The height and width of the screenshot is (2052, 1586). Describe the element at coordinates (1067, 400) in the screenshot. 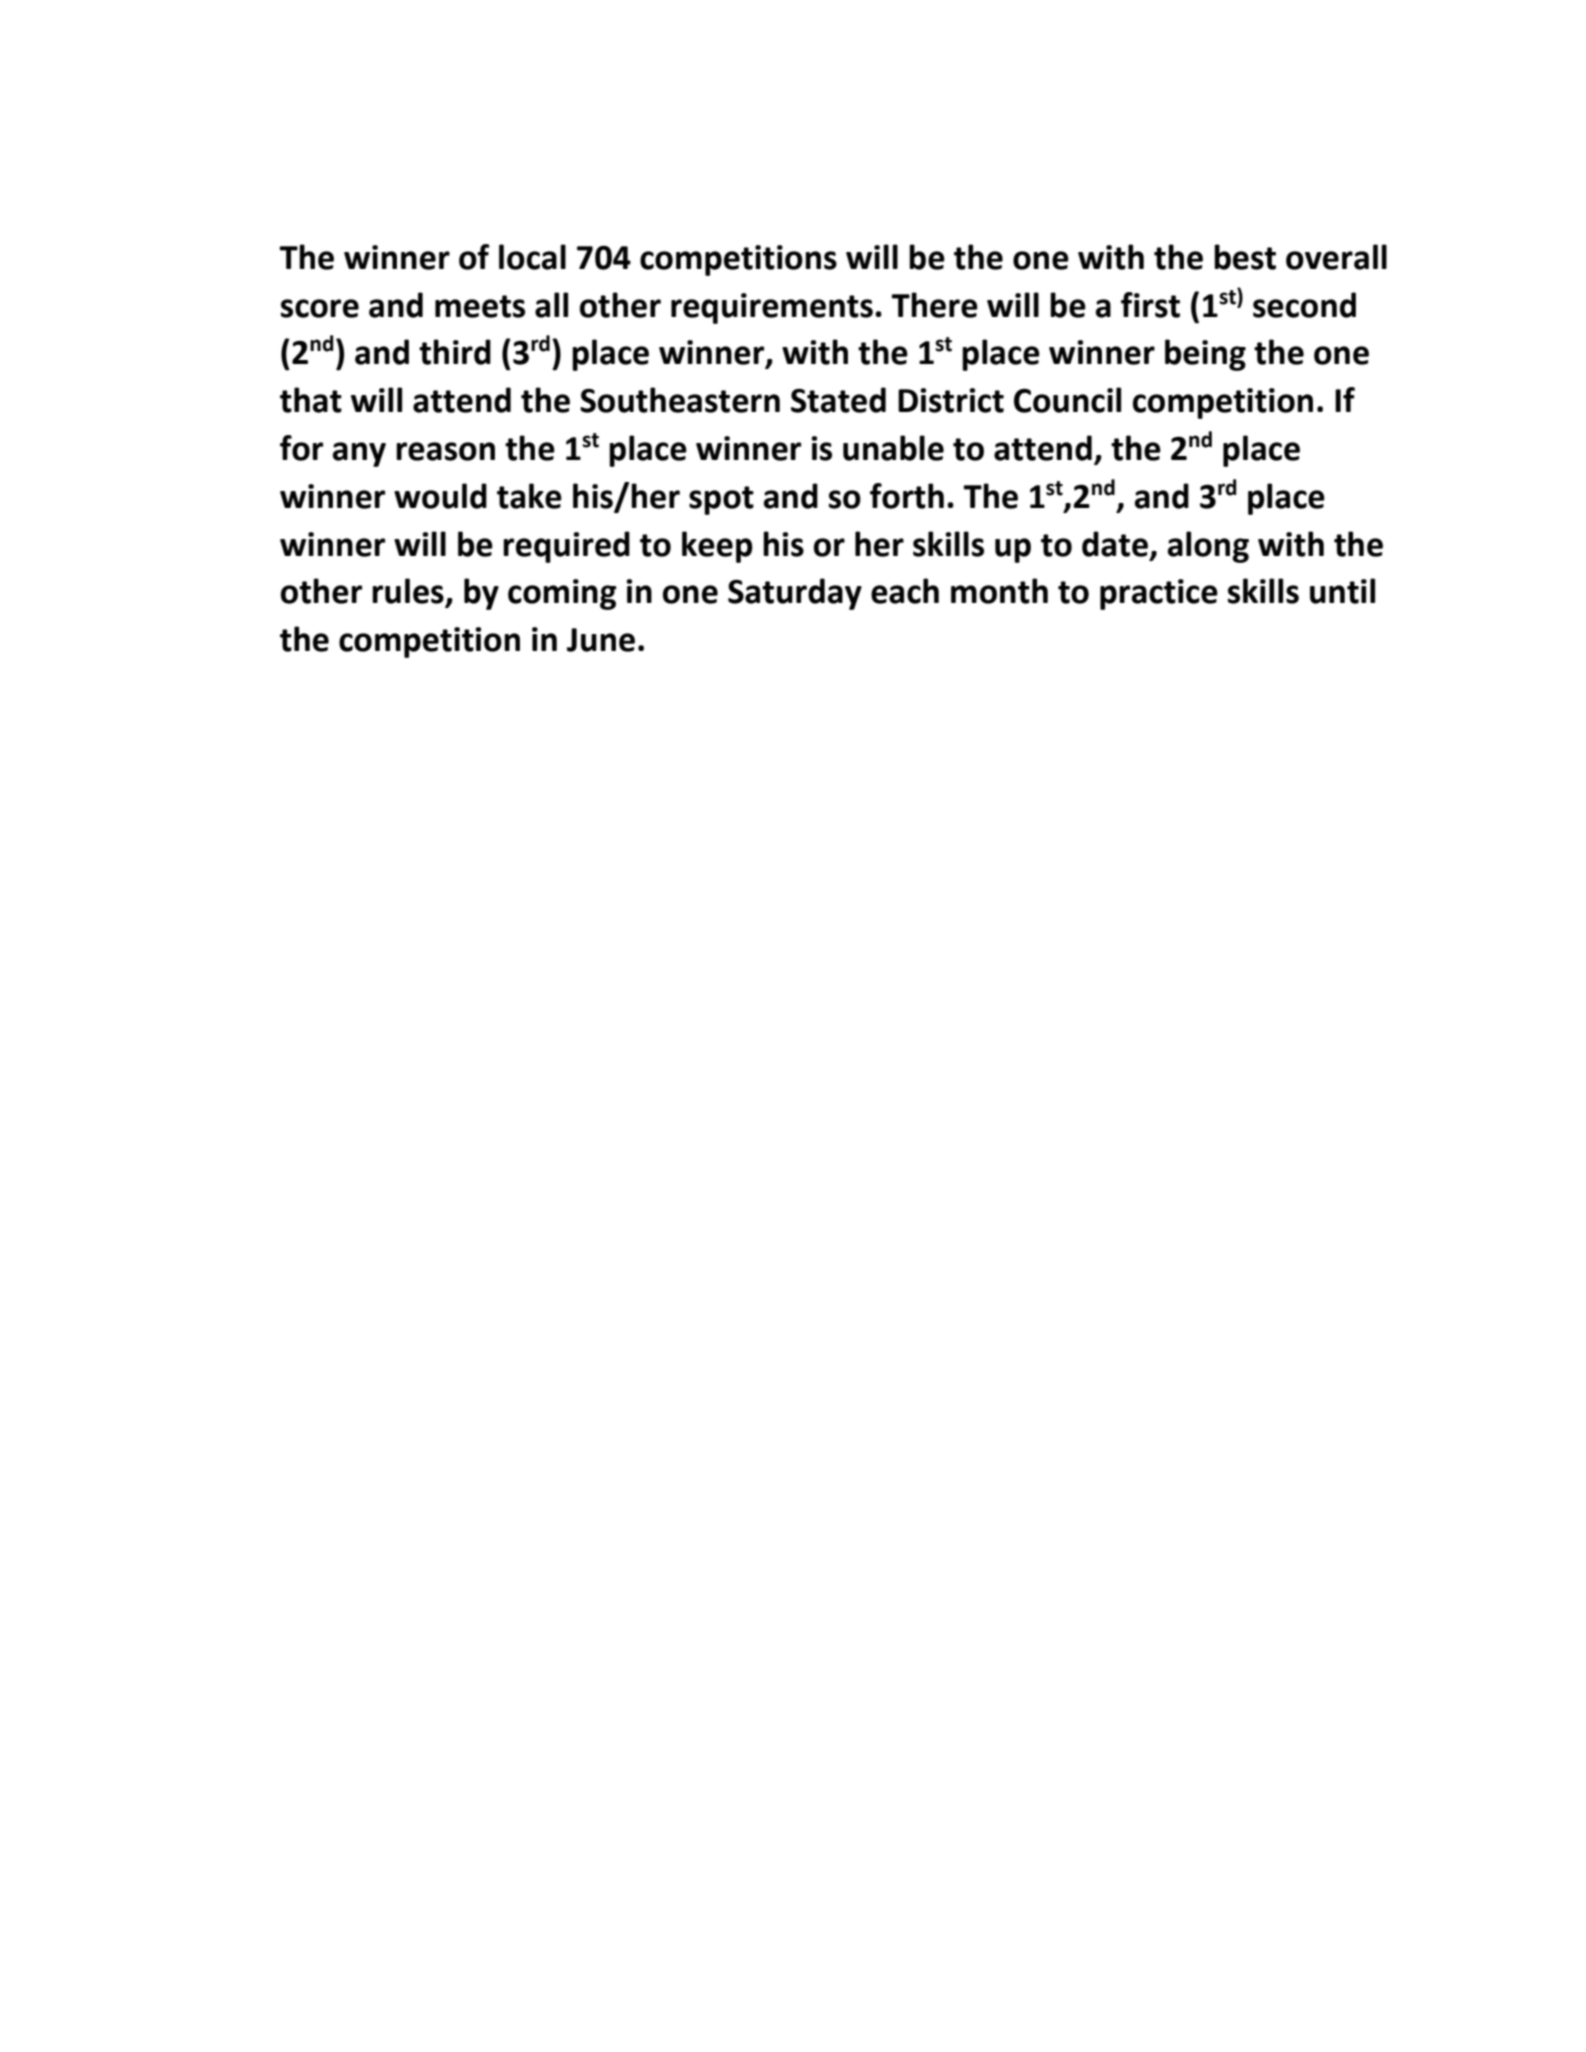

I see `Council` at that location.
